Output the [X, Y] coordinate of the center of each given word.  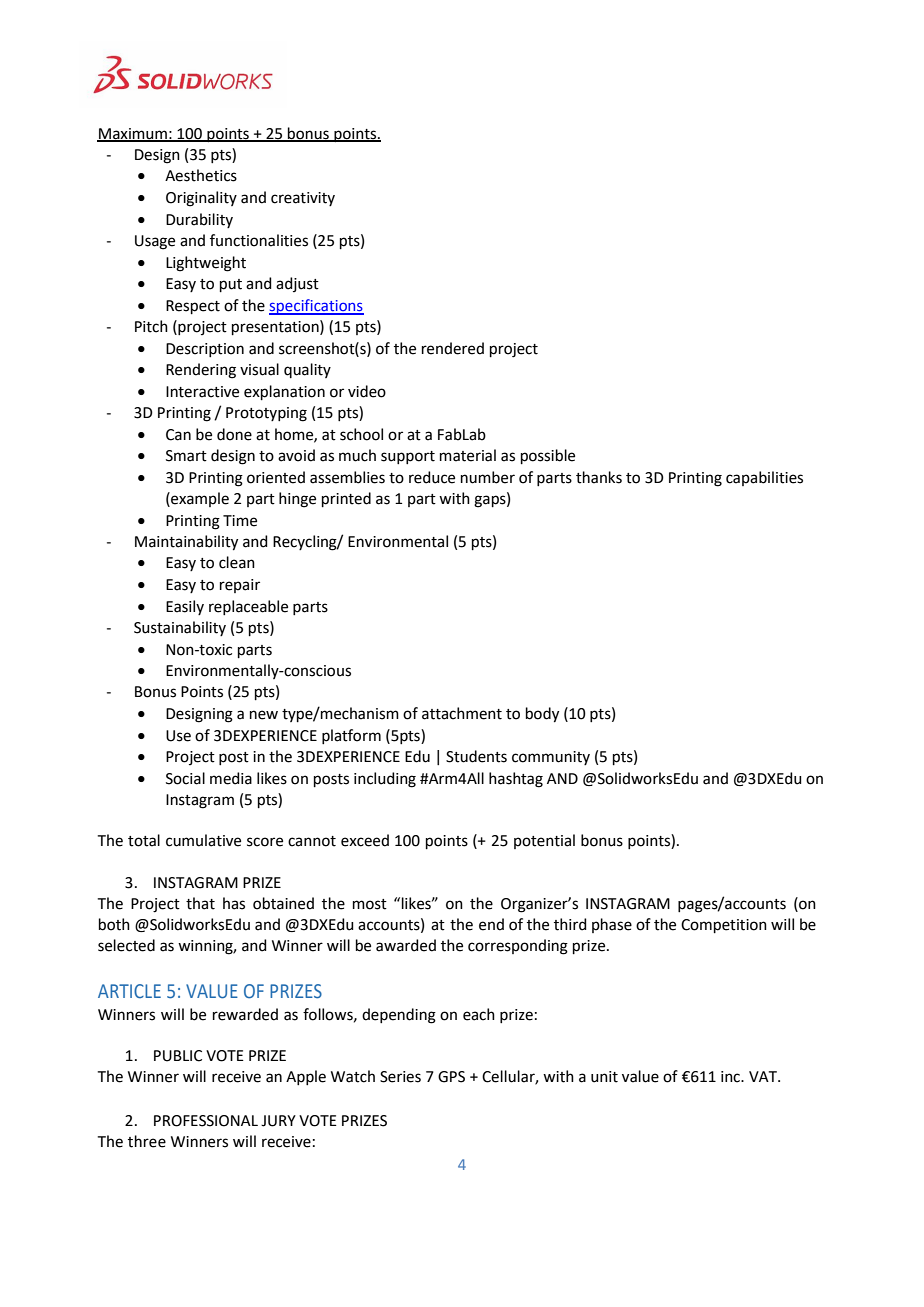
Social [185, 778]
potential [544, 841]
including [385, 780]
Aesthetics [201, 175]
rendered [453, 348]
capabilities [764, 478]
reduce [432, 477]
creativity [303, 199]
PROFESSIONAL [206, 1121]
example [199, 499]
